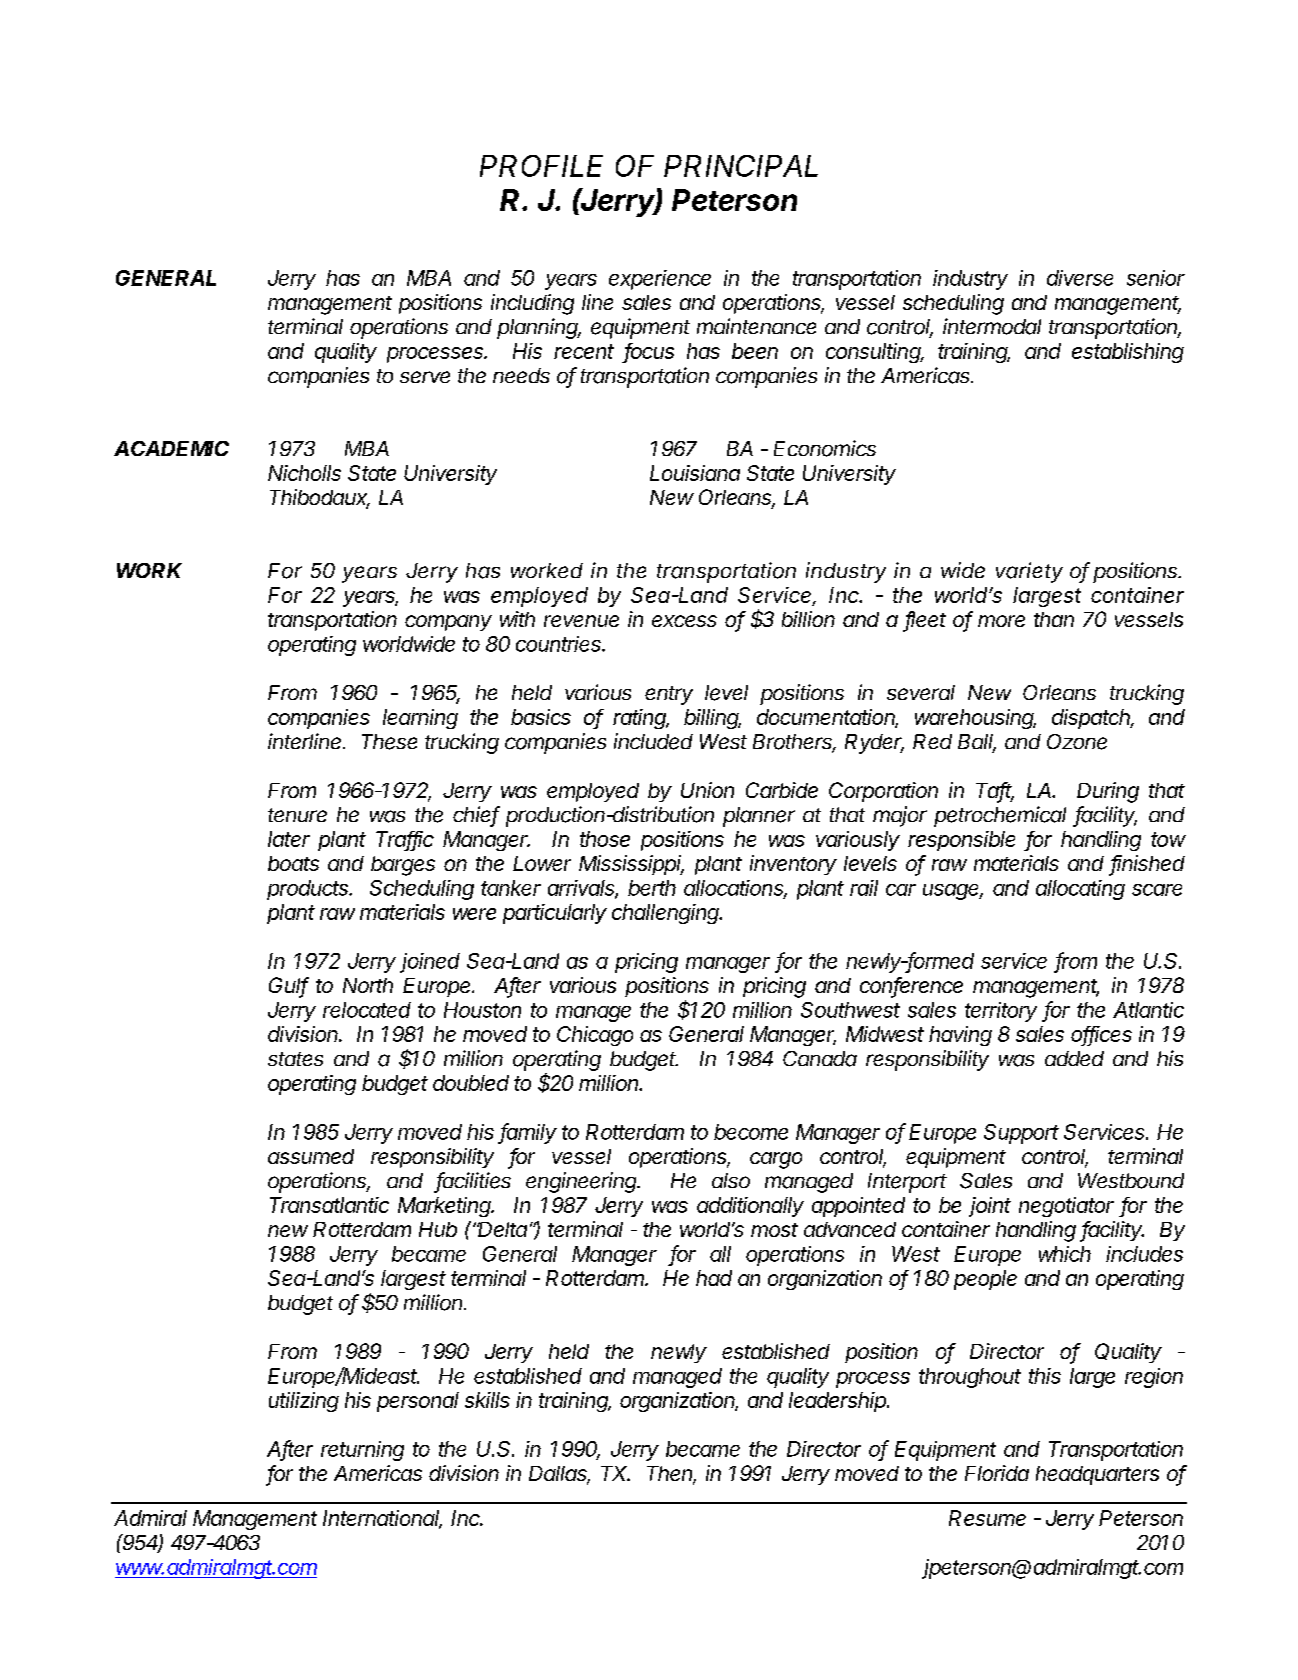 The image size is (1298, 1680). Describe the element at coordinates (731, 1180) in the image. I see `also` at that location.
